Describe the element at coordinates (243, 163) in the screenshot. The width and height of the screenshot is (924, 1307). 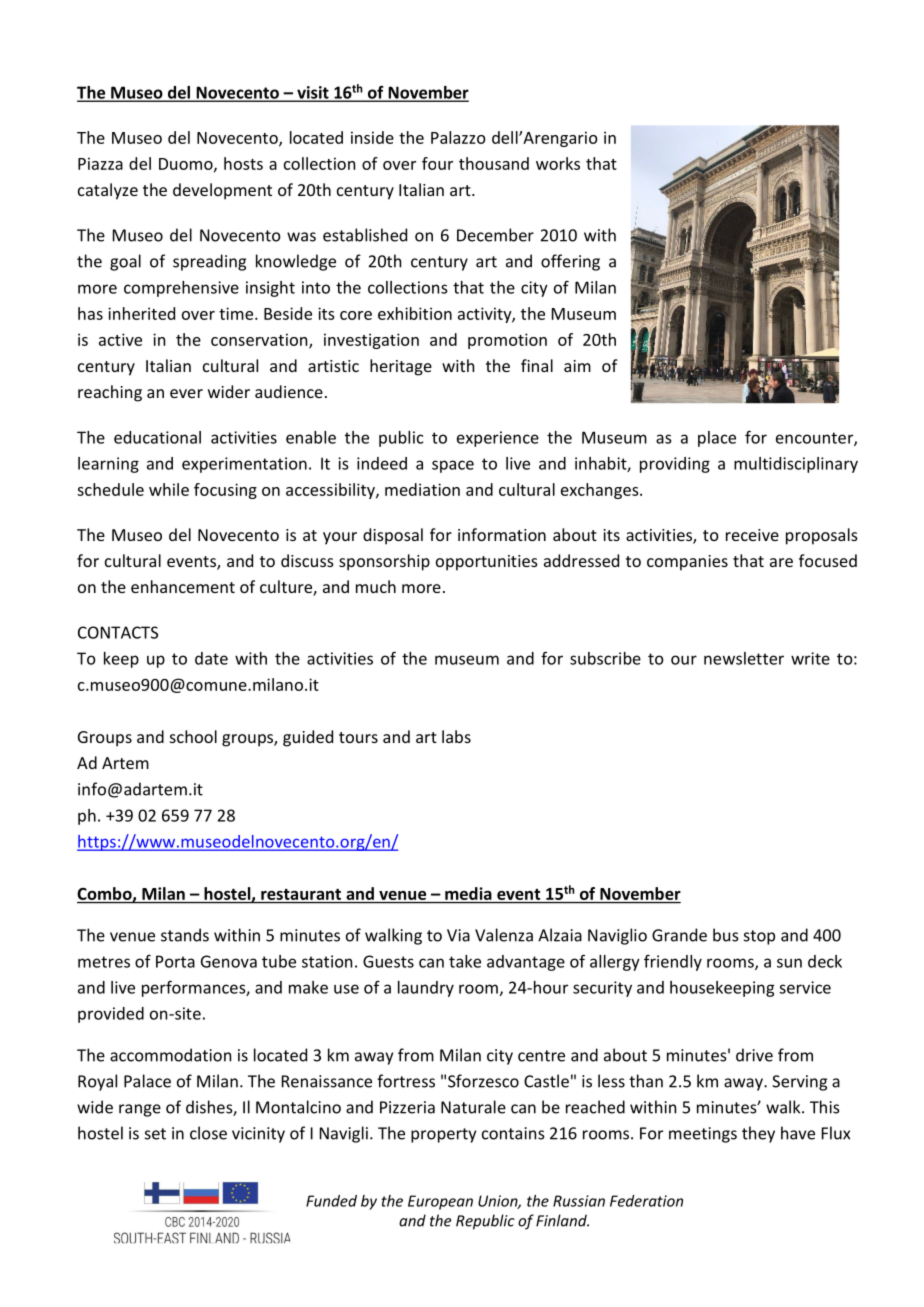
I see `hosts` at that location.
